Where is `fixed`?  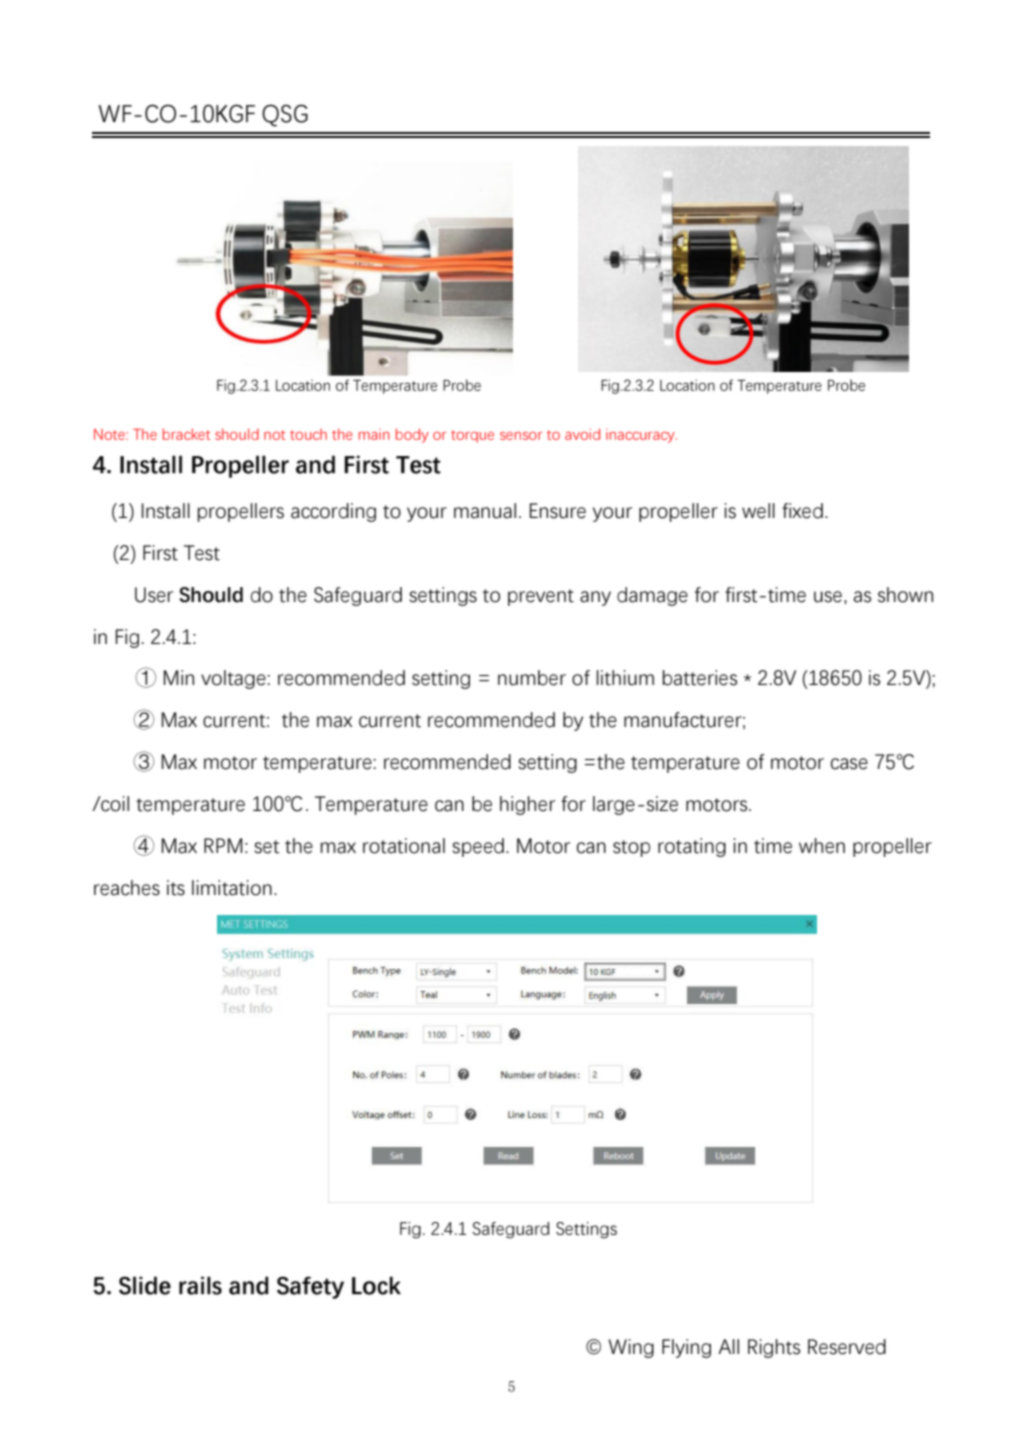 fixed is located at coordinates (802, 511).
